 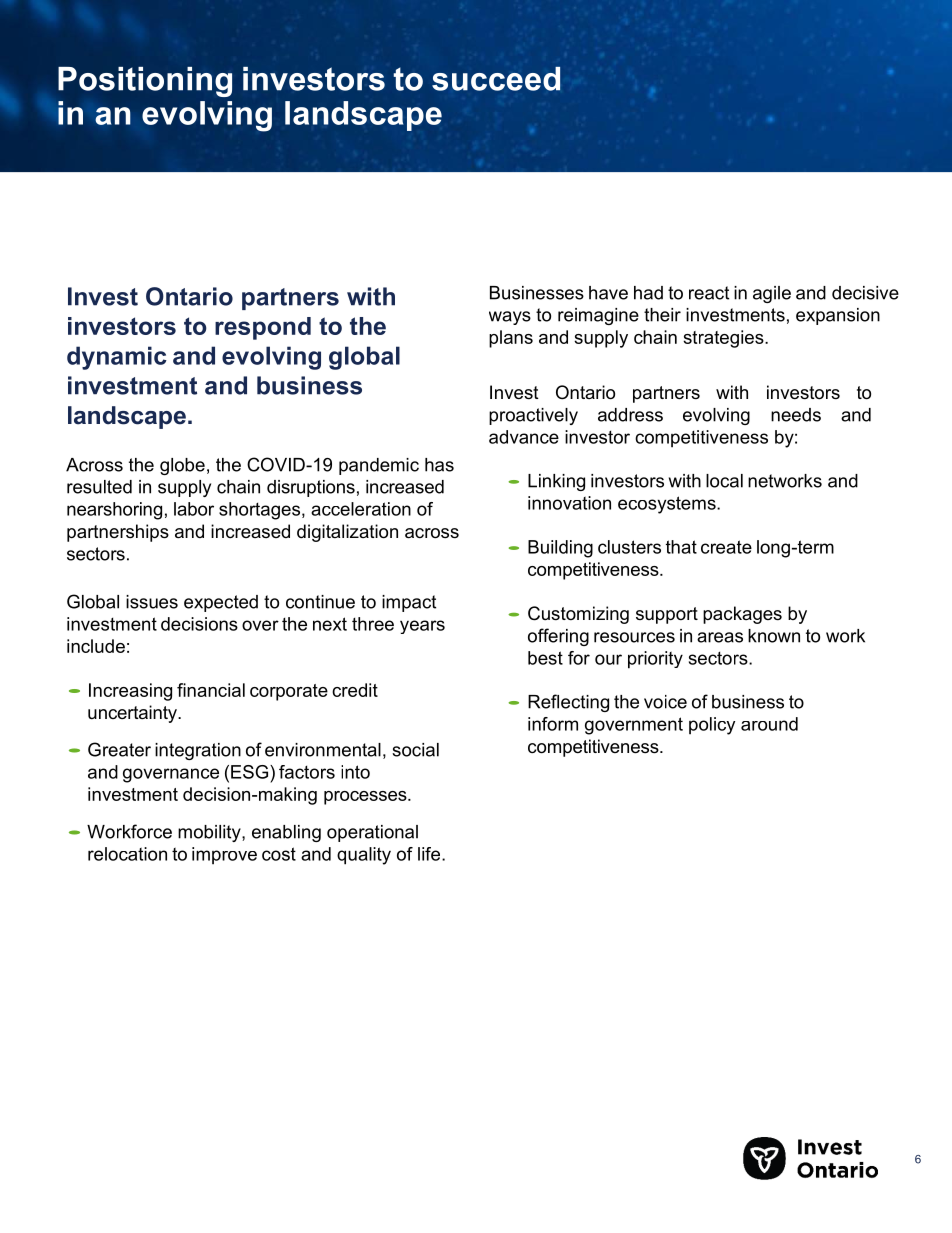 What do you see at coordinates (496, 79) in the screenshot?
I see `succeed` at bounding box center [496, 79].
